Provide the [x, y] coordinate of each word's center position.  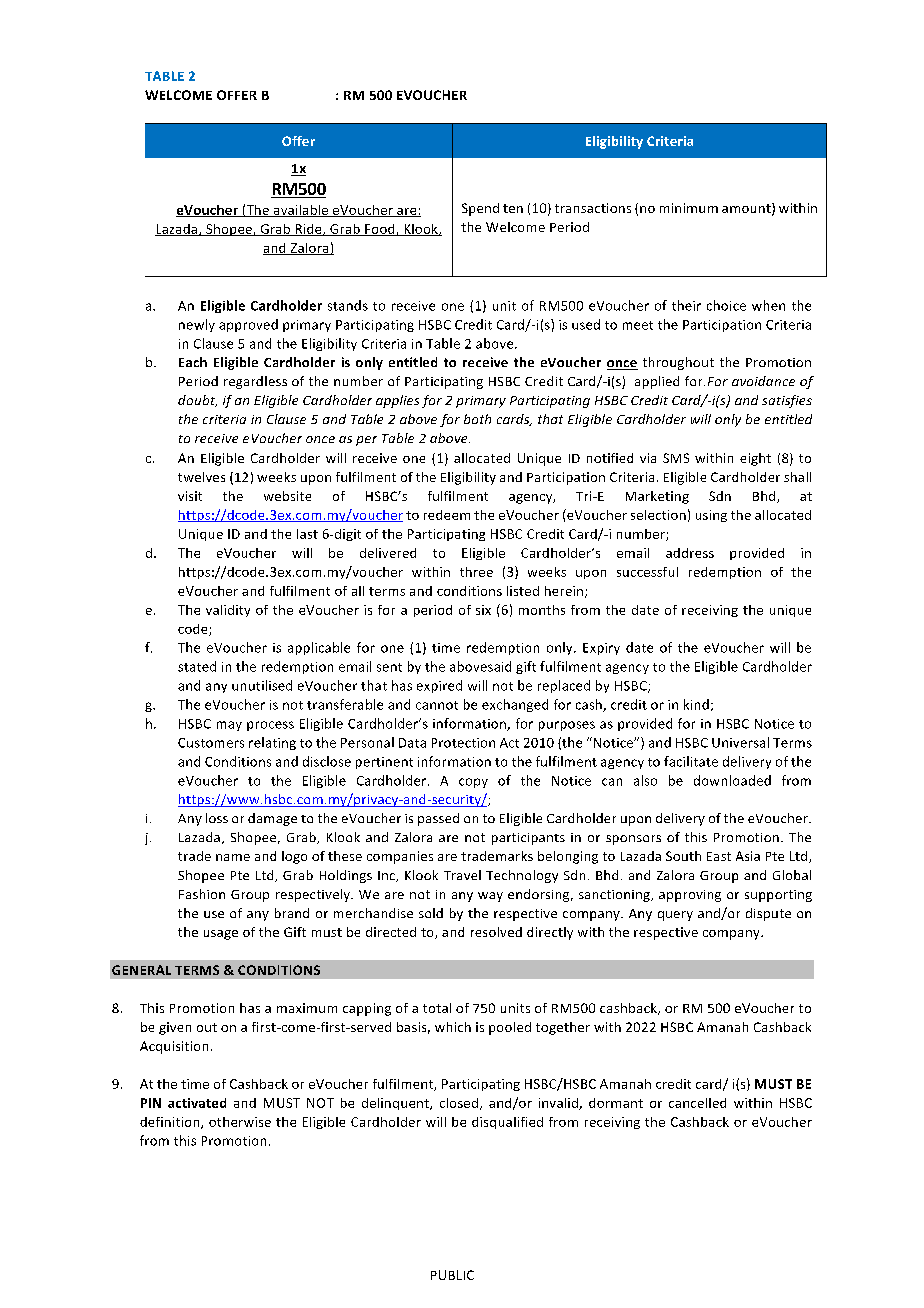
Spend [480, 209]
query [675, 916]
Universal [740, 742]
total [437, 1008]
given [175, 1028]
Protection [463, 743]
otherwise [240, 1122]
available [301, 211]
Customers [211, 743]
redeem [447, 515]
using [711, 516]
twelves [201, 477]
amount [747, 209]
